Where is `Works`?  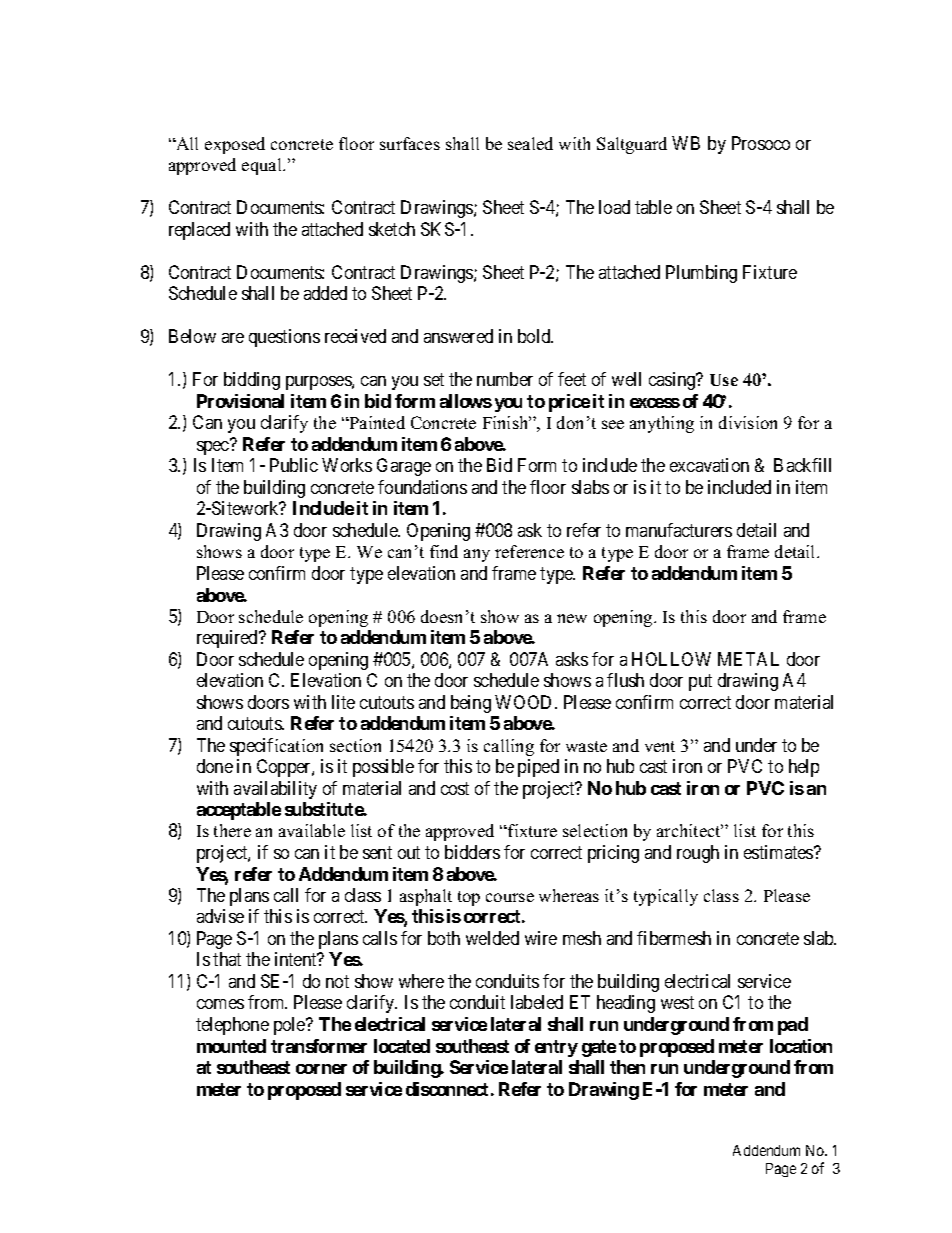
Works is located at coordinates (347, 465).
